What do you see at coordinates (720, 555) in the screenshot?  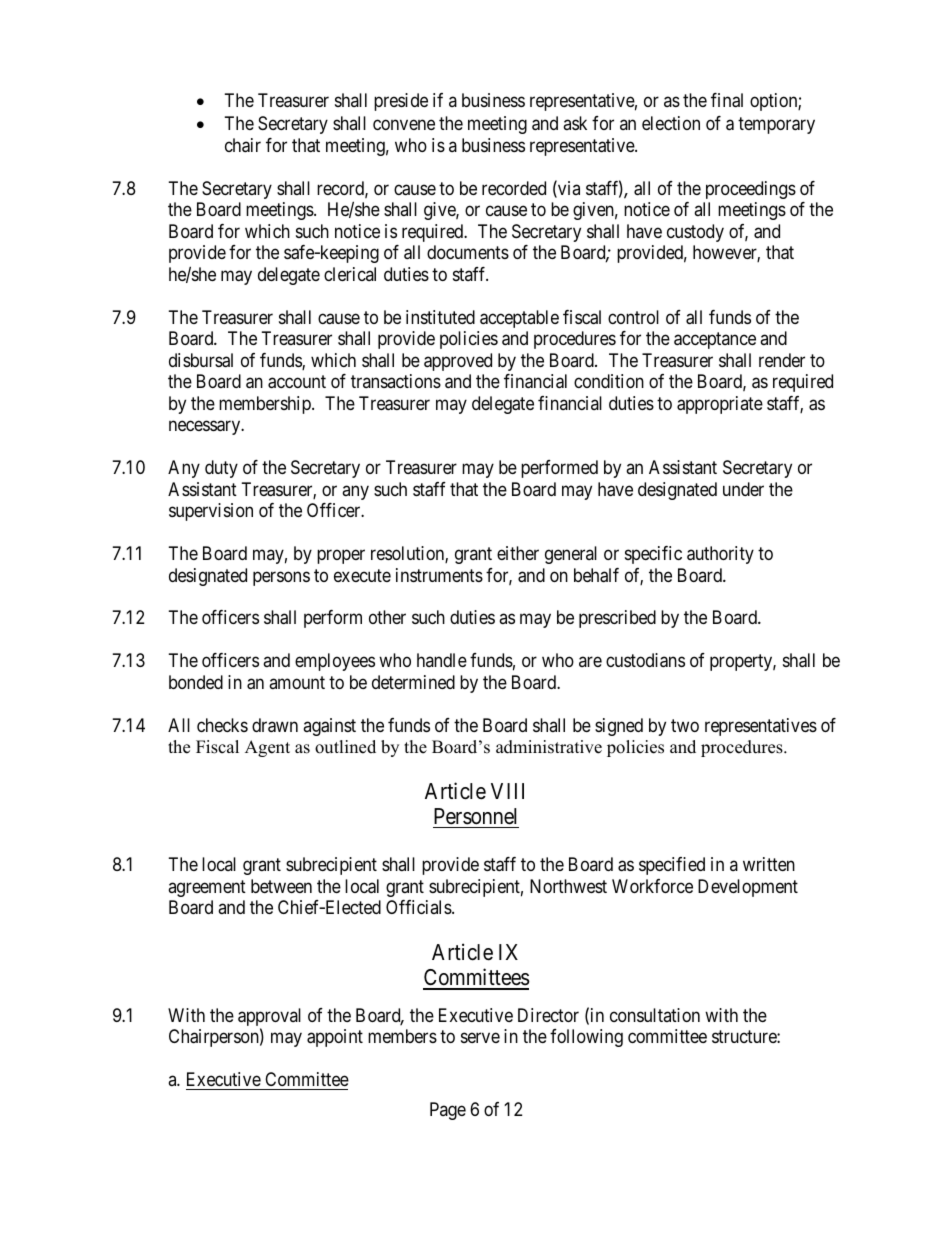 I see `authority` at bounding box center [720, 555].
